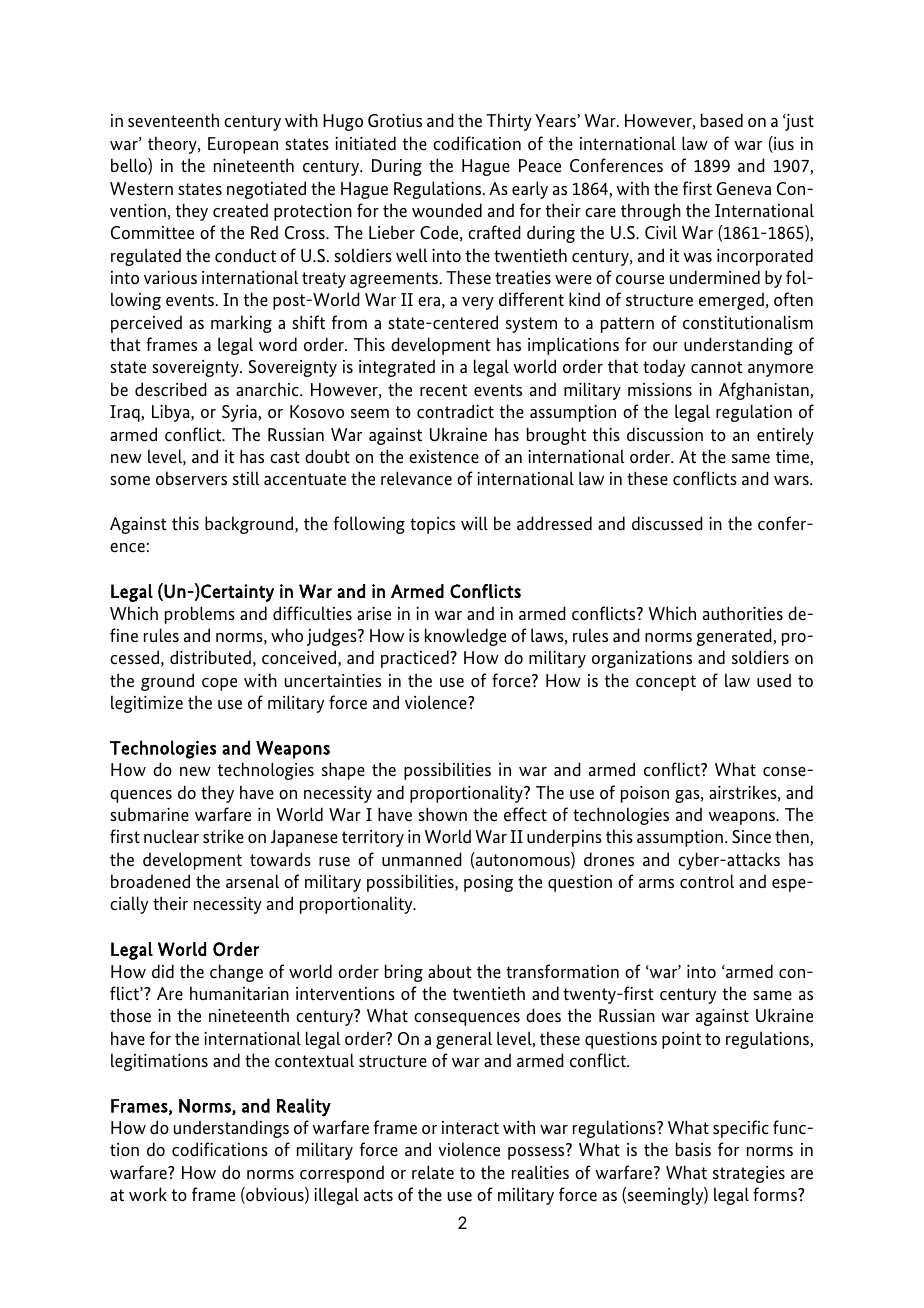  Describe the element at coordinates (722, 120) in the screenshot. I see `based` at that location.
